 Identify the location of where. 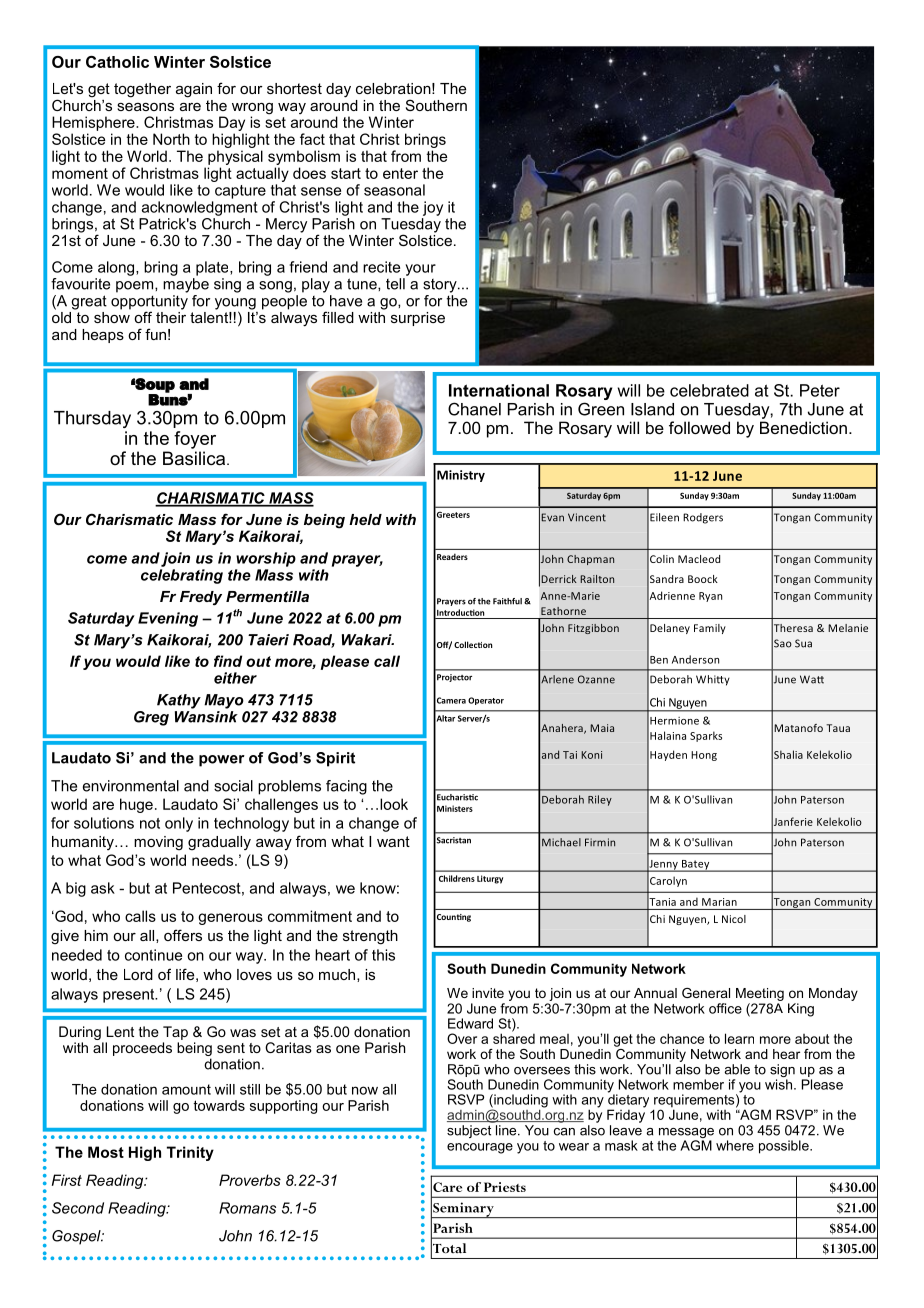
(735, 1145).
